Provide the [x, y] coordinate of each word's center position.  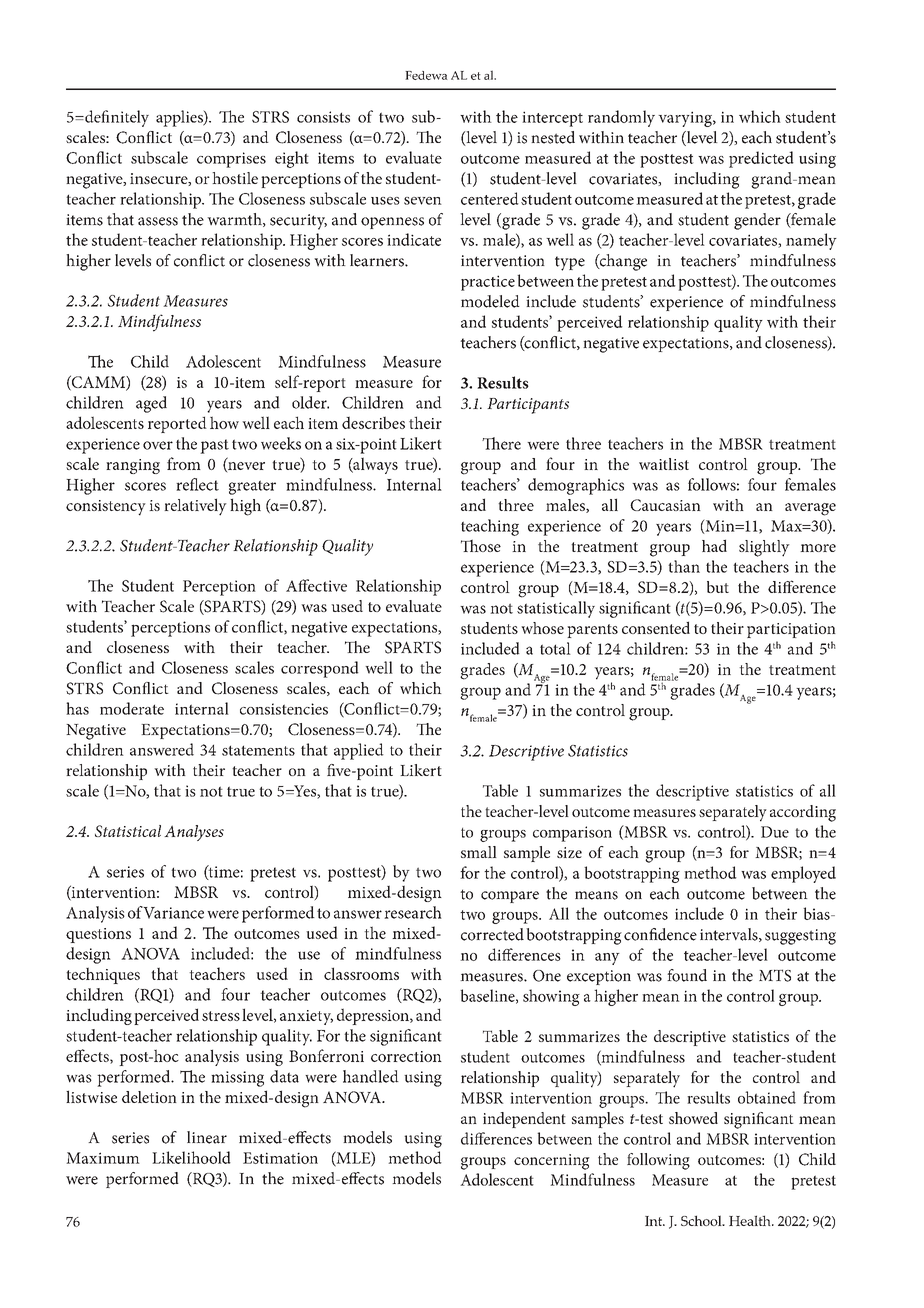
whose [542, 628]
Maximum [103, 1158]
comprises [231, 160]
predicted [761, 159]
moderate [132, 708]
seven [423, 201]
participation [791, 630]
